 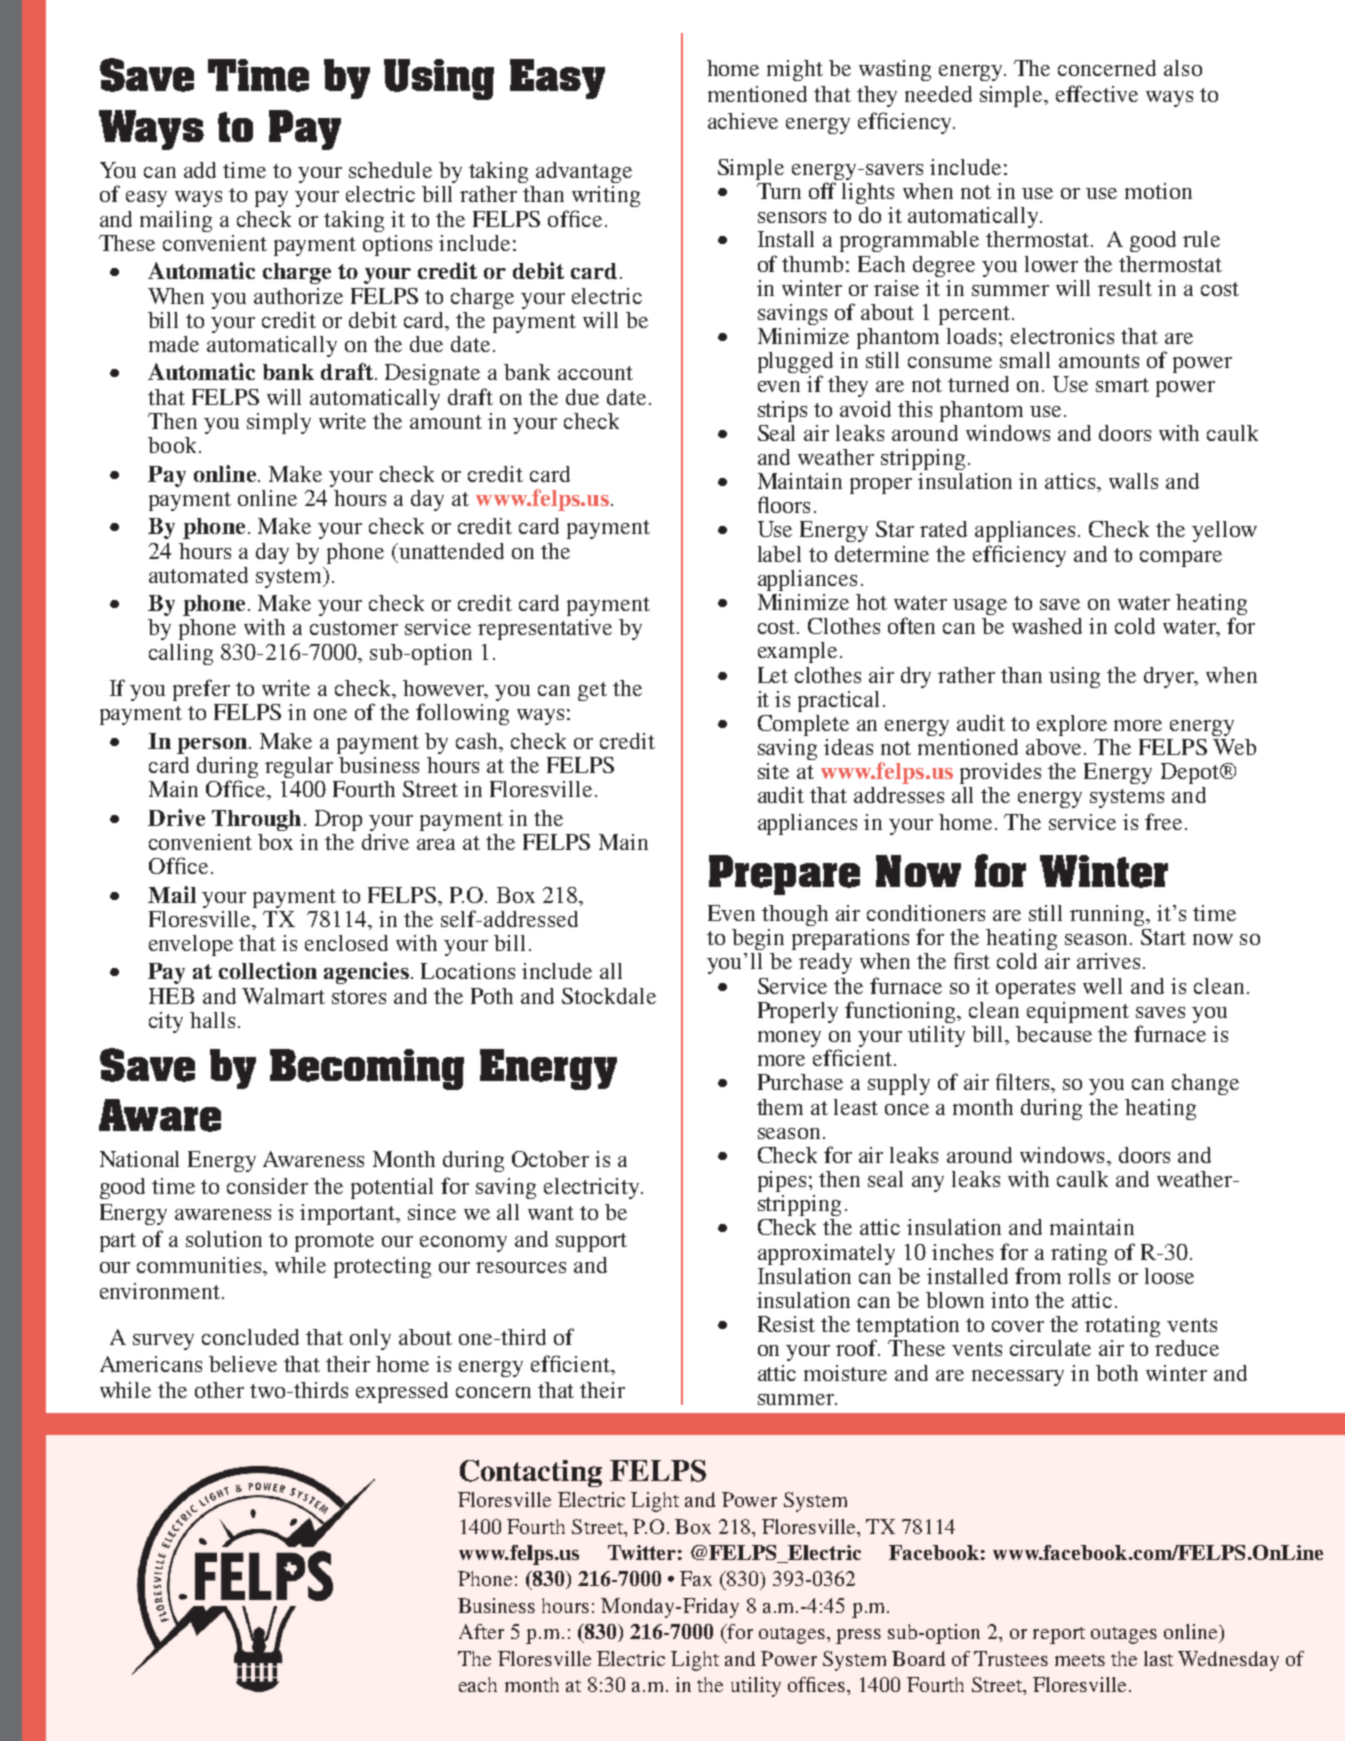 I want to click on example, so click(x=797, y=652).
